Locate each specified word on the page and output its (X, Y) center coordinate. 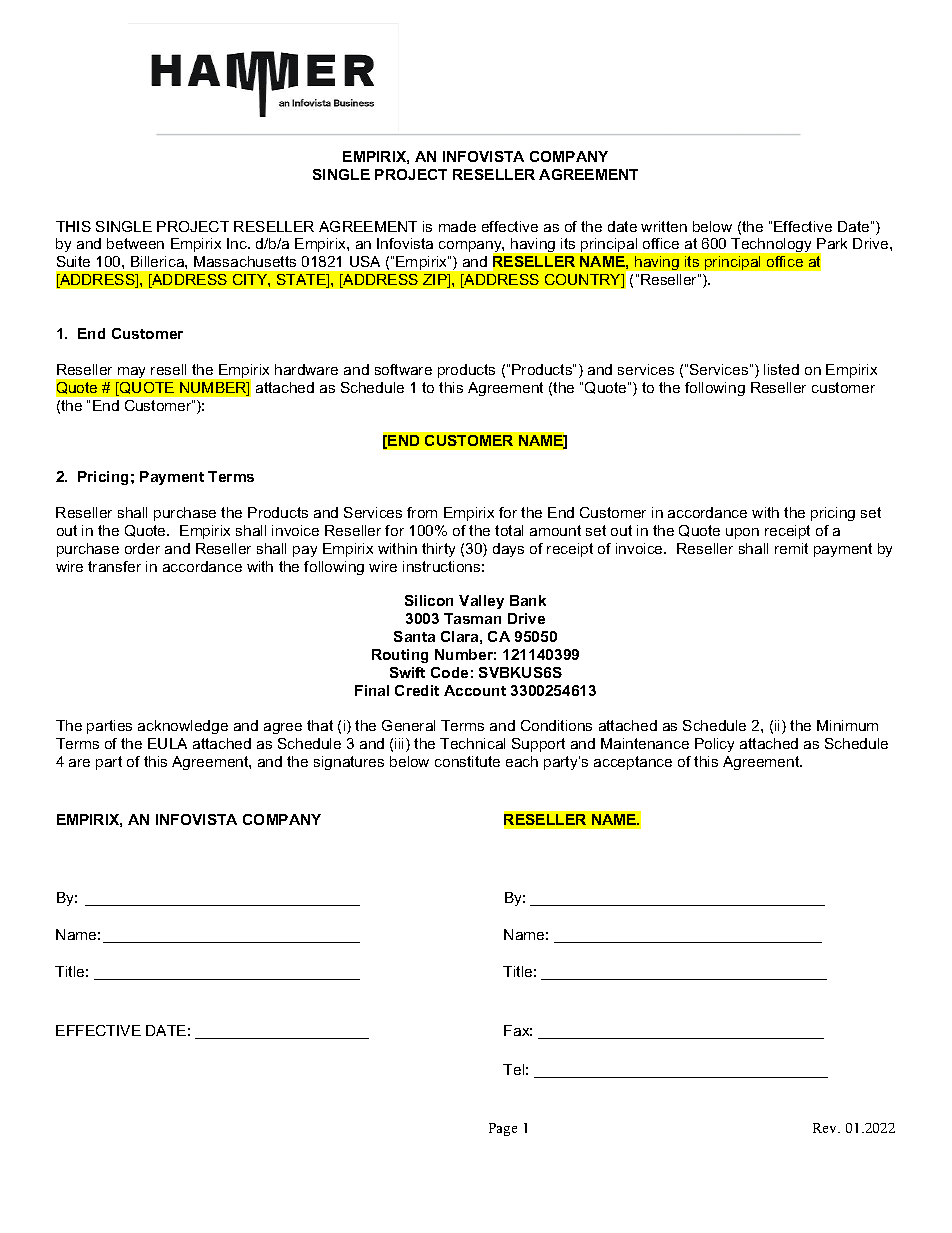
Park (832, 243)
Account (475, 690)
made (457, 226)
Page (503, 1129)
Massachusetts (245, 261)
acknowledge (183, 727)
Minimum (847, 725)
